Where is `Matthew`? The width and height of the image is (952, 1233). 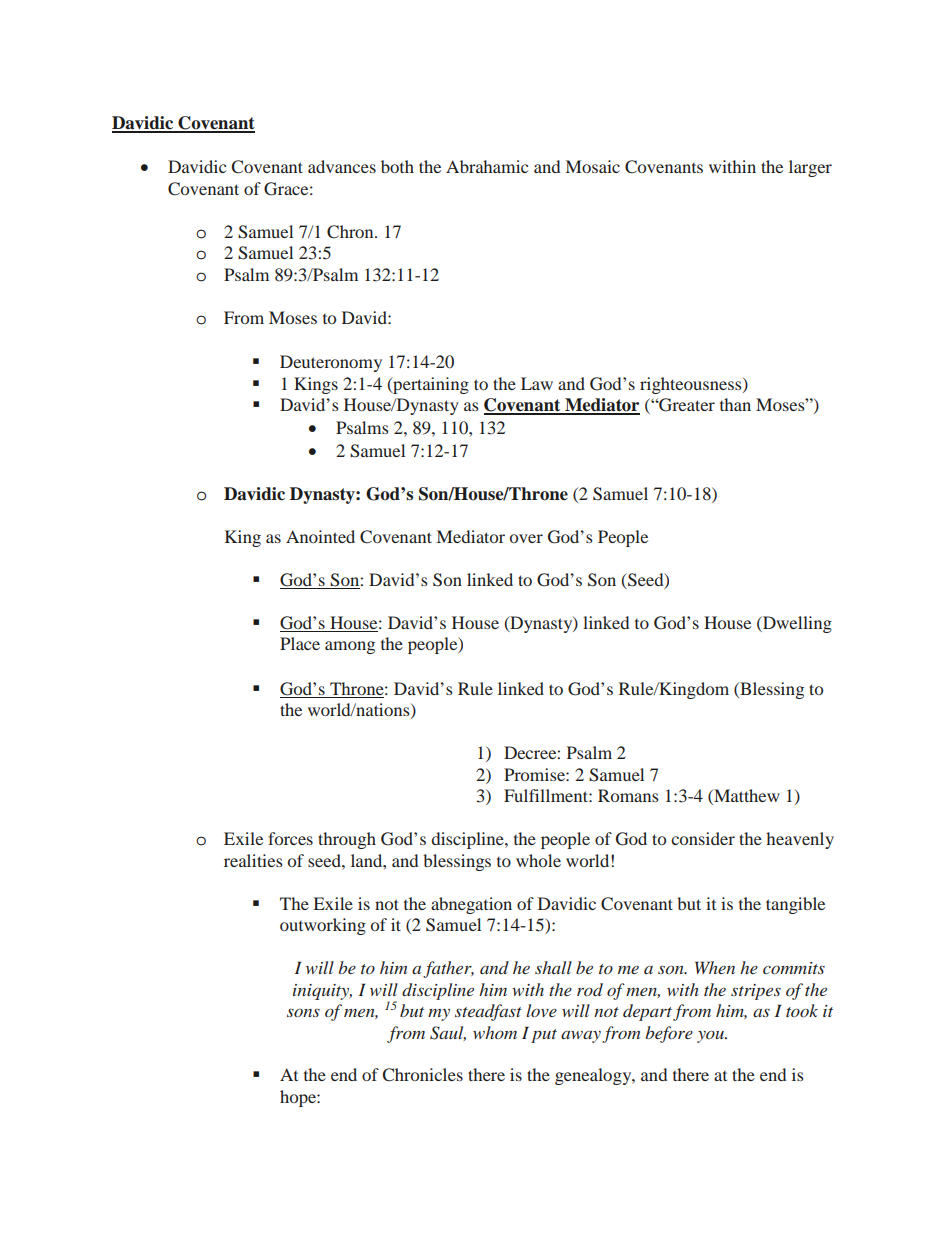
Matthew is located at coordinates (746, 797).
